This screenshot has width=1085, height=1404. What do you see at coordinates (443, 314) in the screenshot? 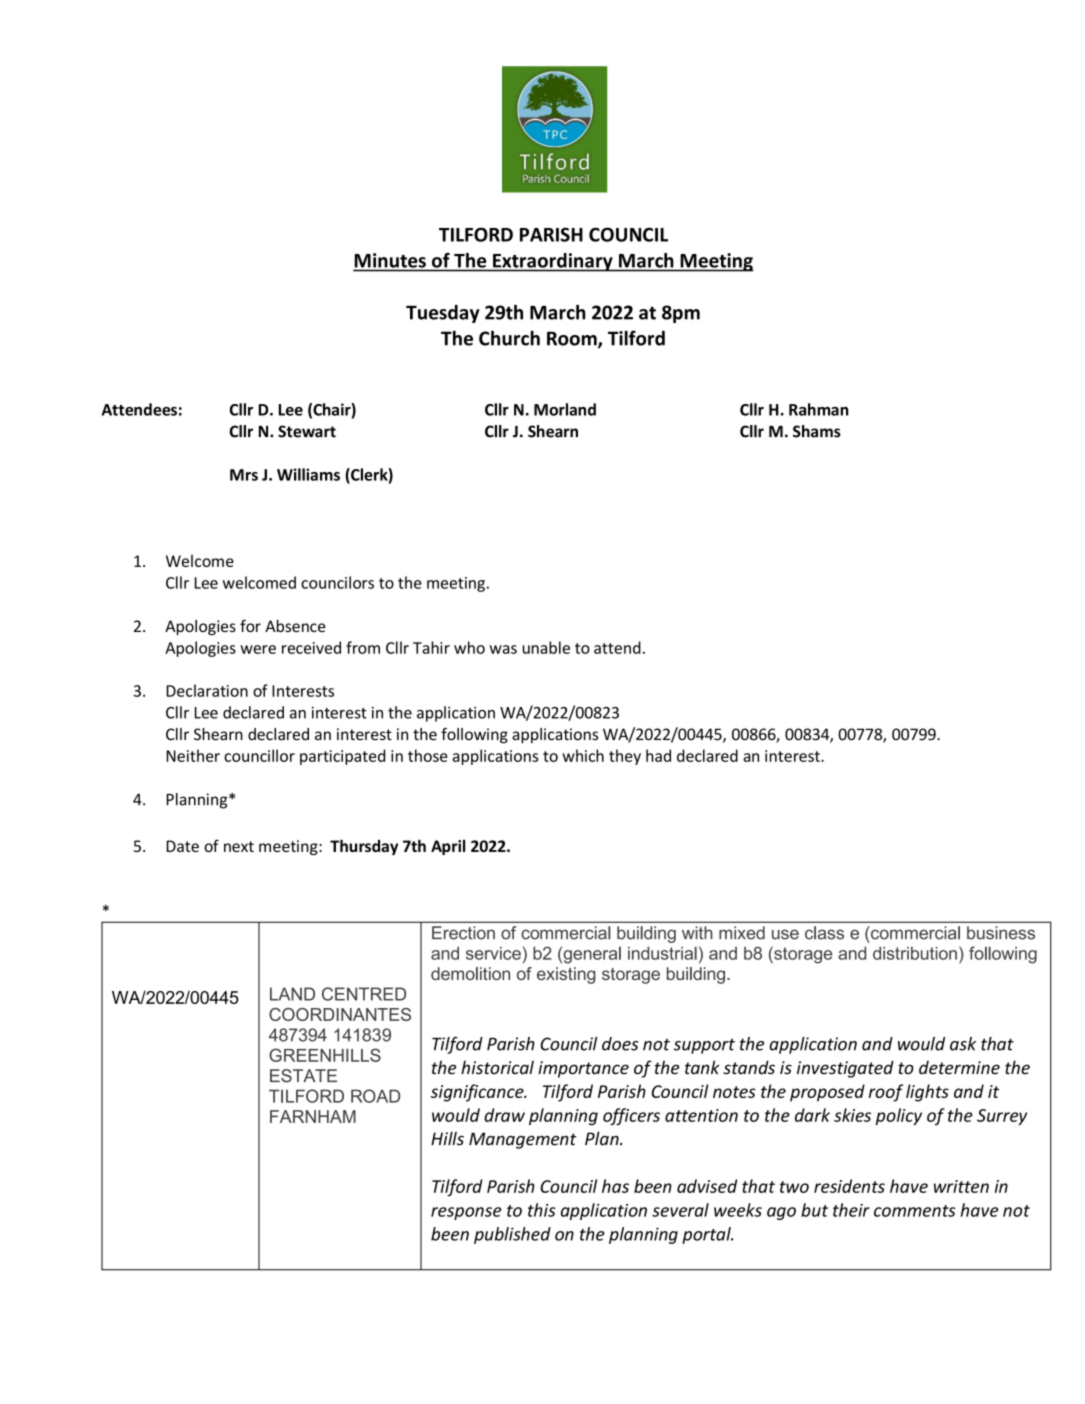
I see `Tuesday` at bounding box center [443, 314].
